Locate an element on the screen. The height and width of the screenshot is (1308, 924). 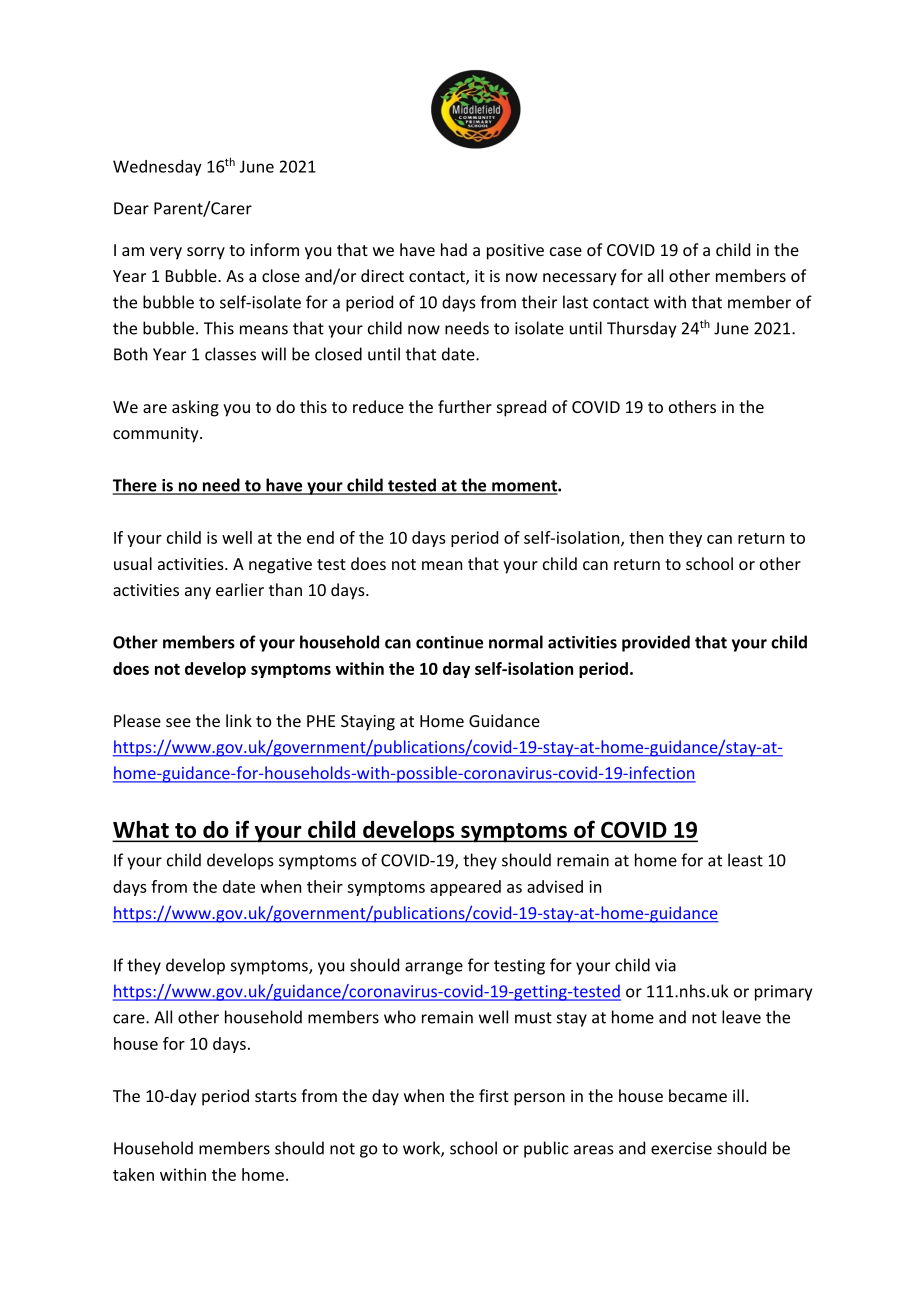
case is located at coordinates (566, 251).
